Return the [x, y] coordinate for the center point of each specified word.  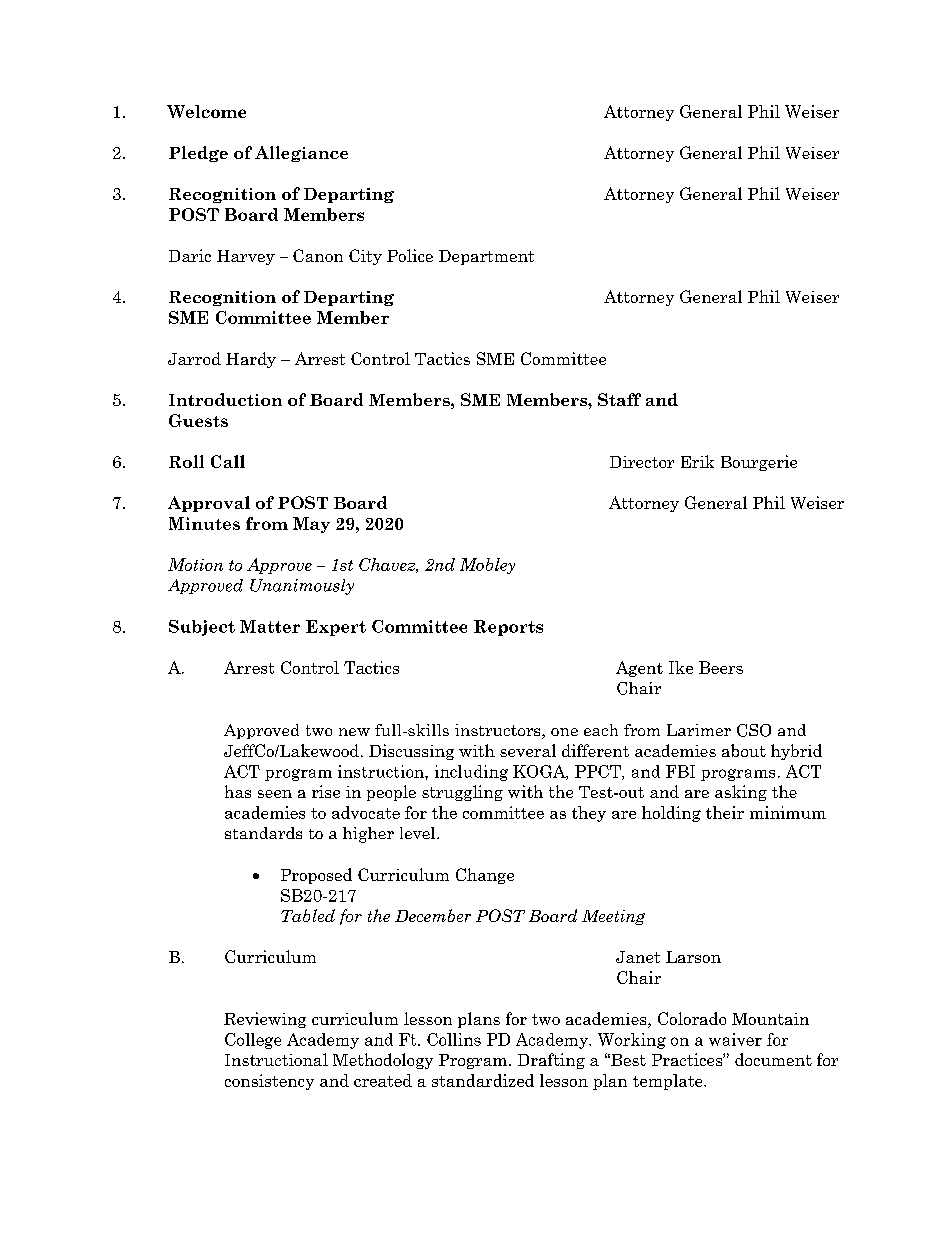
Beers [721, 667]
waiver [735, 1039]
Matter [270, 626]
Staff [619, 399]
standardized [483, 1080]
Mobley [487, 566]
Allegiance [301, 154]
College [253, 1041]
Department [486, 257]
